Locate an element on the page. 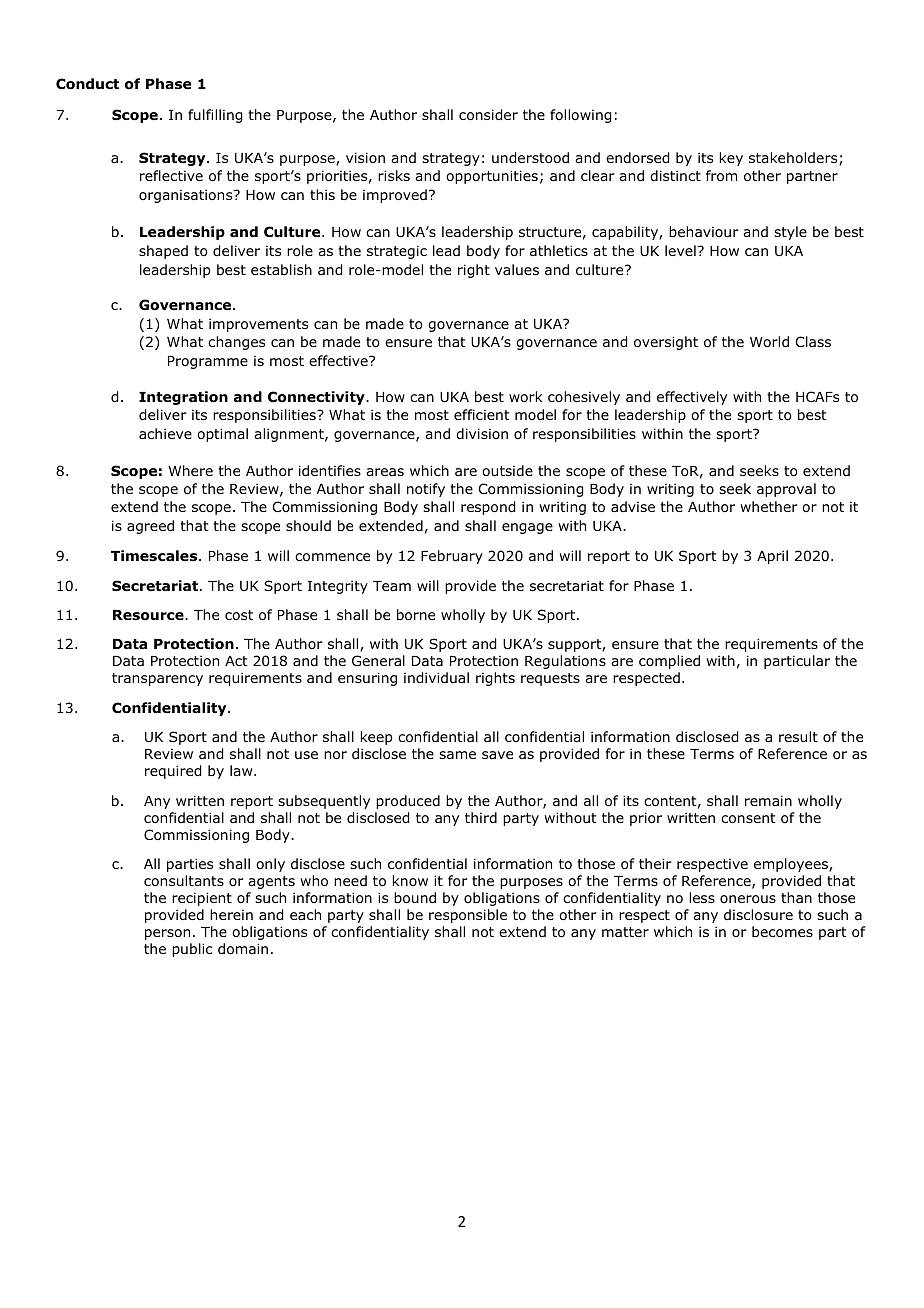  transparency is located at coordinates (157, 679).
